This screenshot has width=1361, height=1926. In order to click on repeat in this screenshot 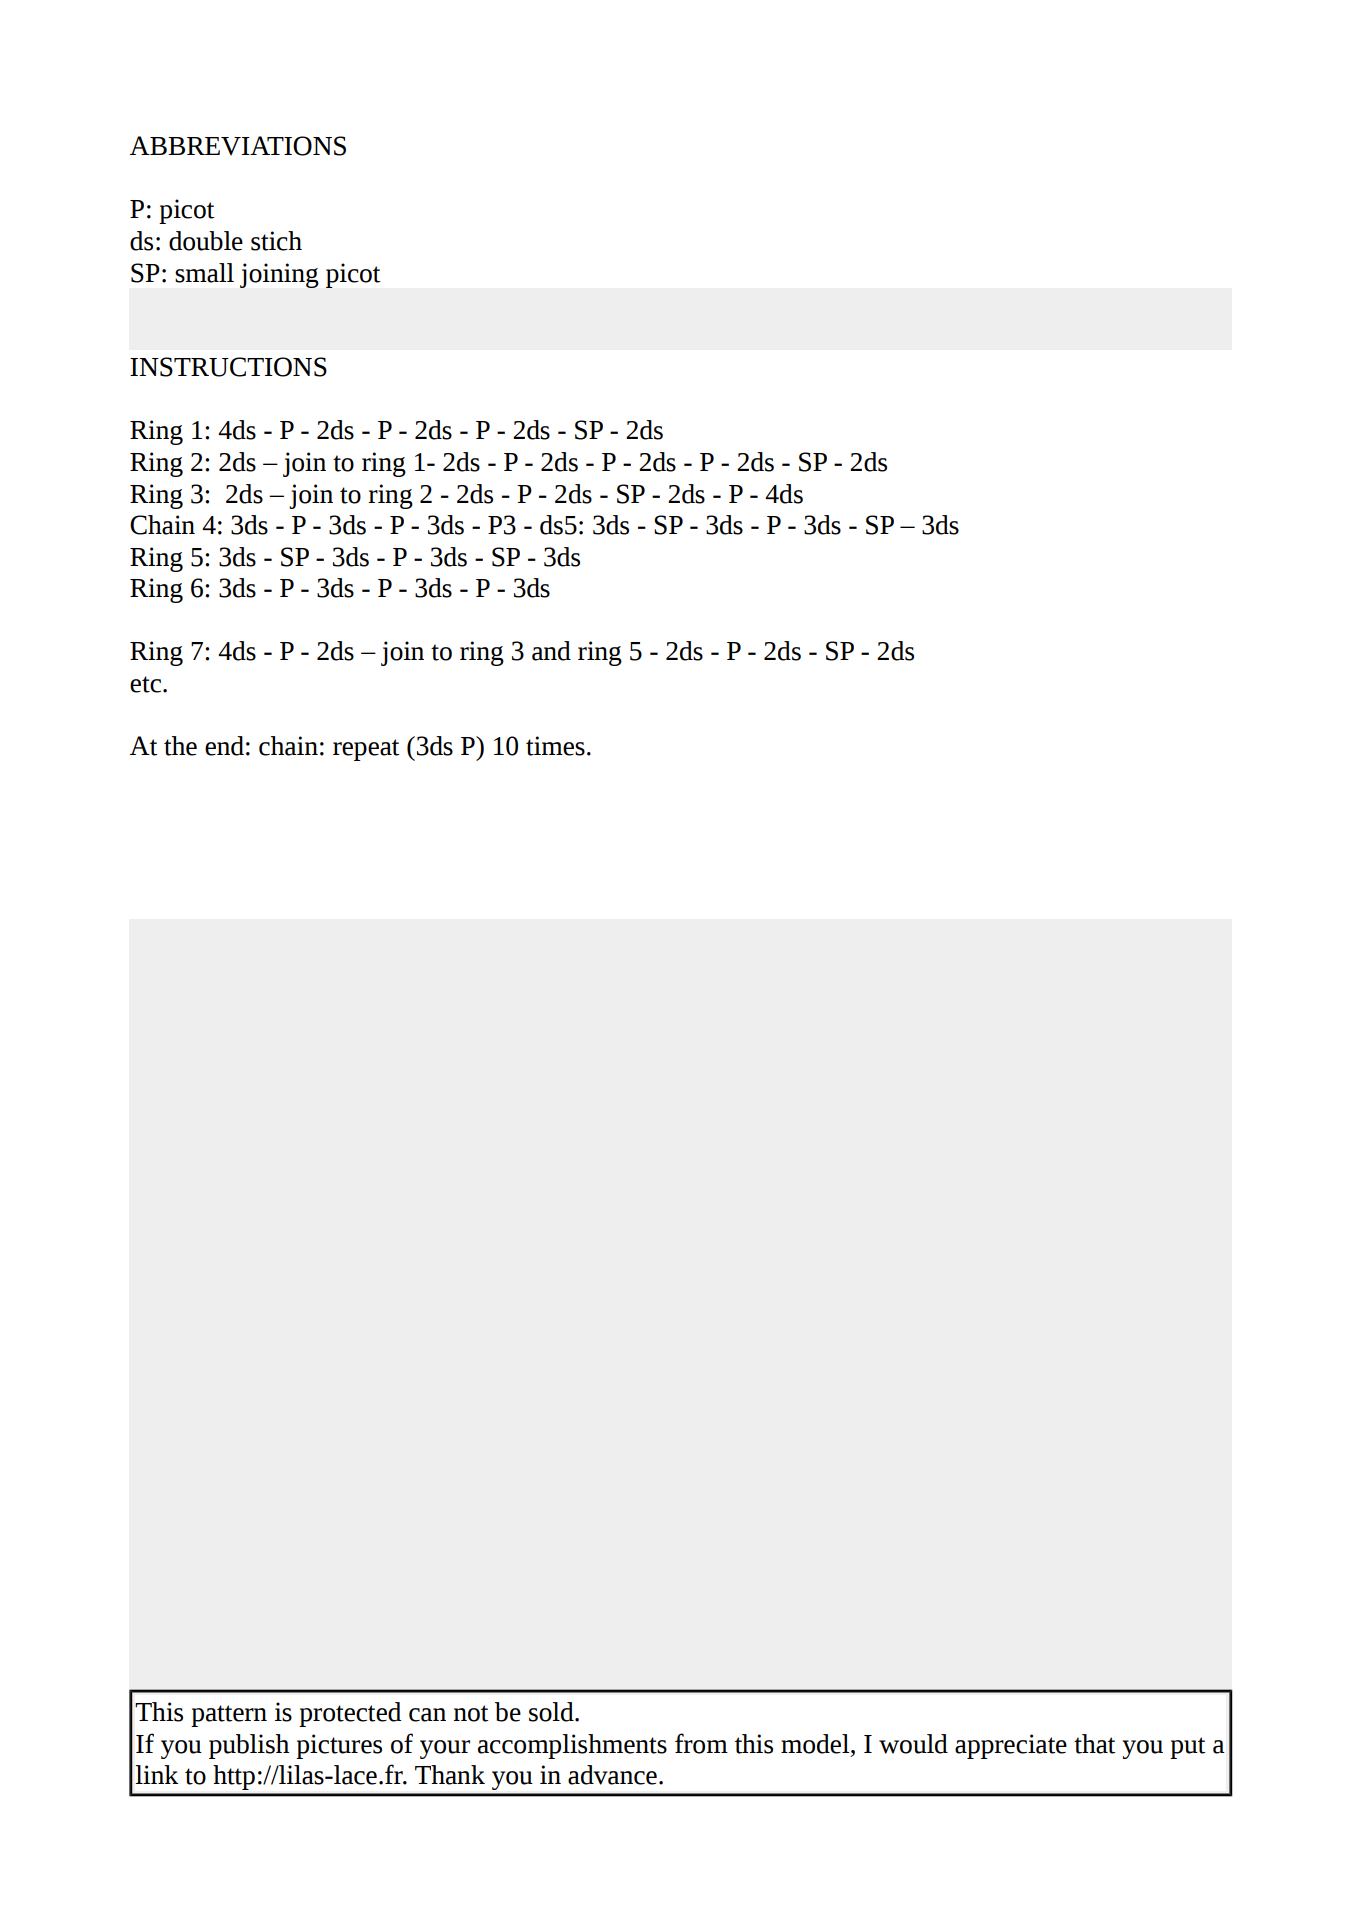, I will do `click(366, 750)`.
